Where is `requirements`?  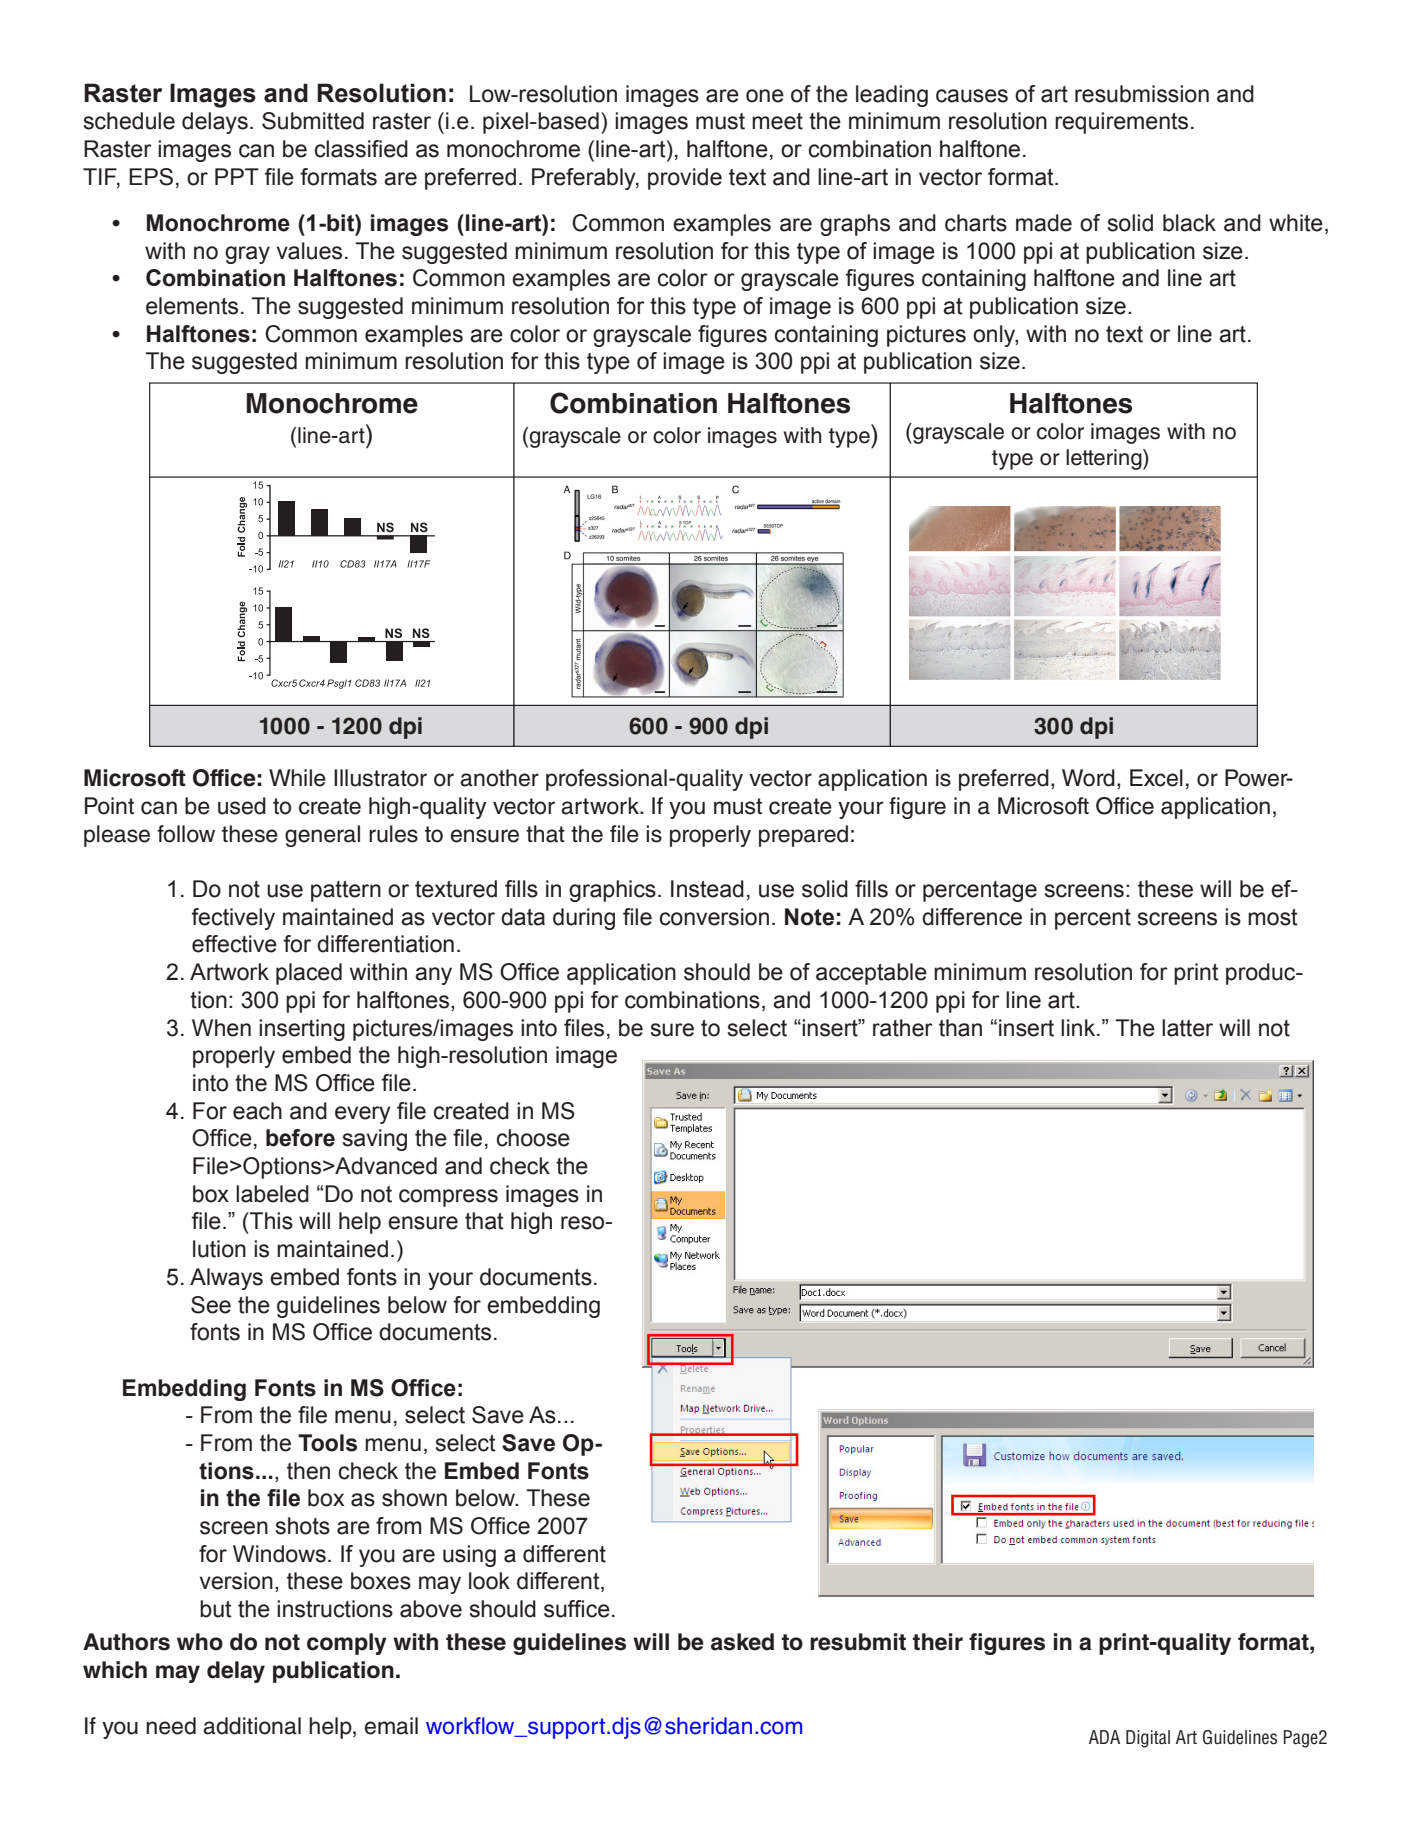 requirements is located at coordinates (1121, 123).
